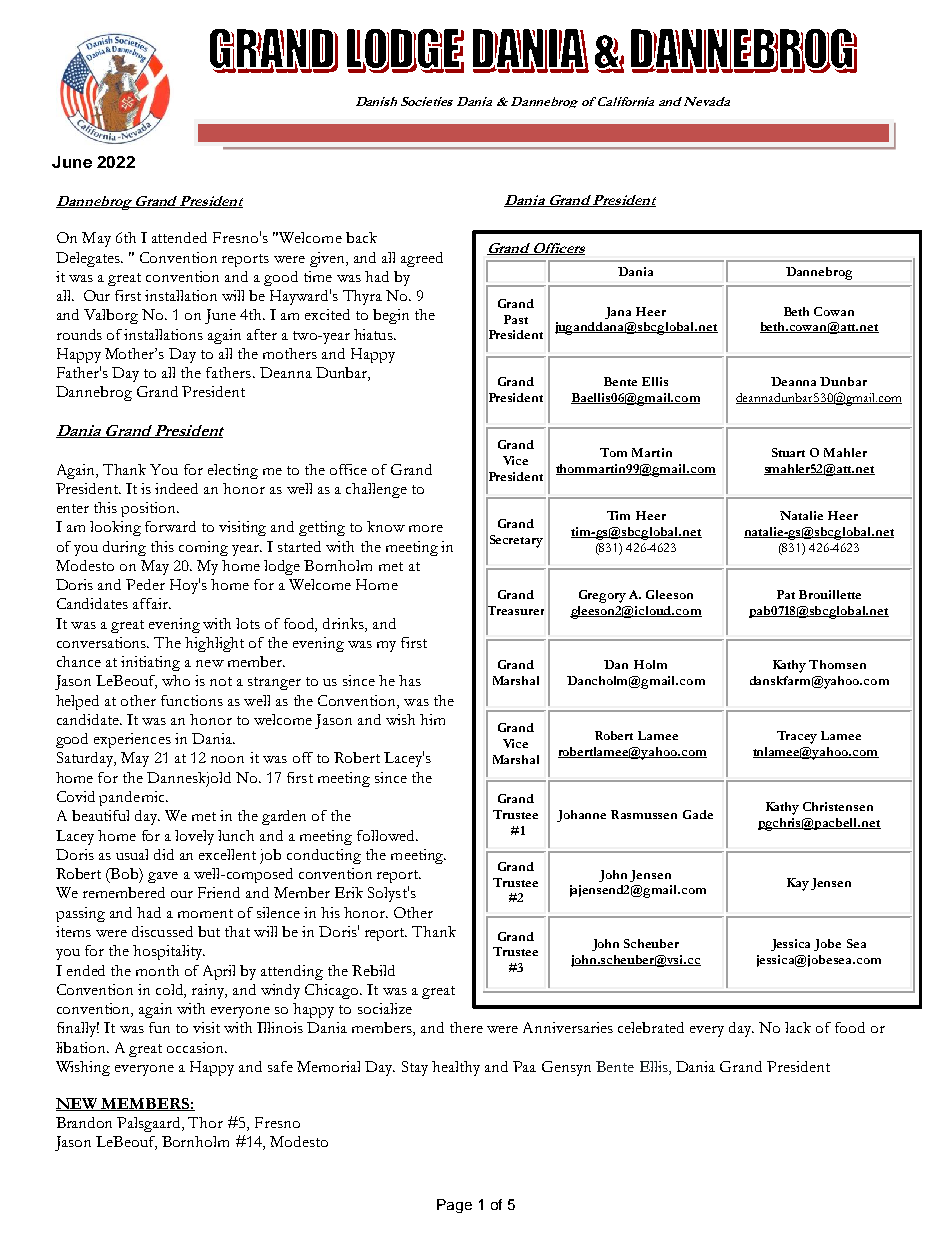  Describe the element at coordinates (89, 259) in the document. I see `Delegates` at that location.
